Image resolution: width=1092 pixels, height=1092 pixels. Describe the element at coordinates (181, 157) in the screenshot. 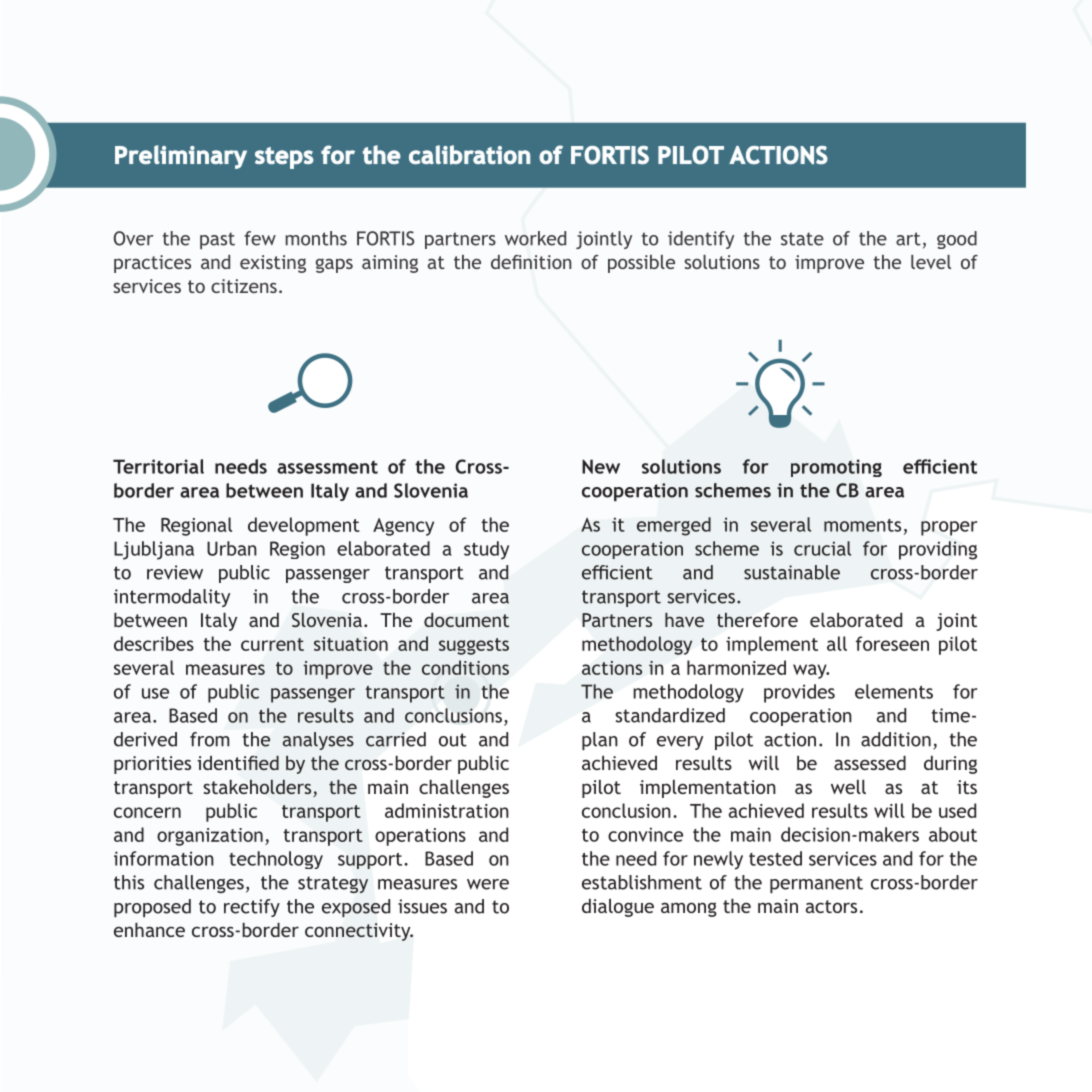

I see `Preliminary` at that location.
